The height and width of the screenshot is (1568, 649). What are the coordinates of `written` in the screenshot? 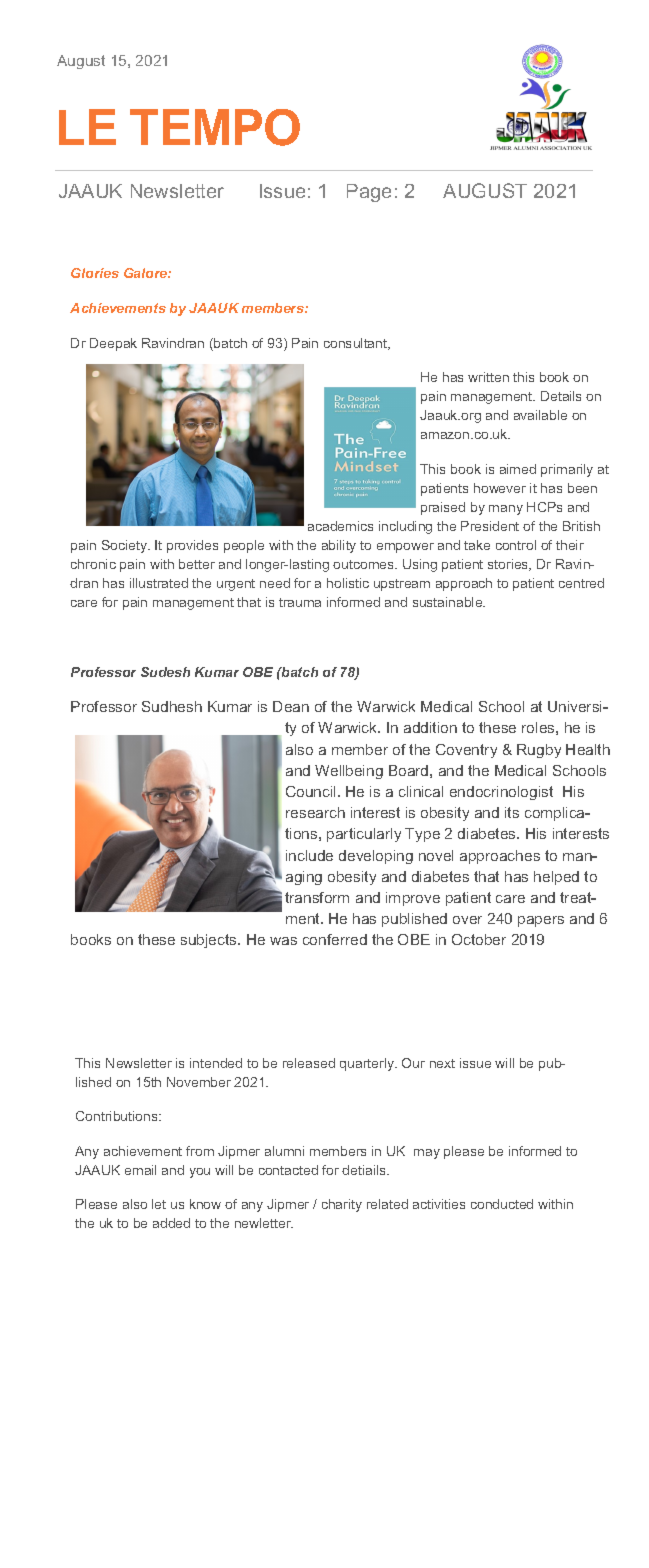 It's located at (488, 377).
